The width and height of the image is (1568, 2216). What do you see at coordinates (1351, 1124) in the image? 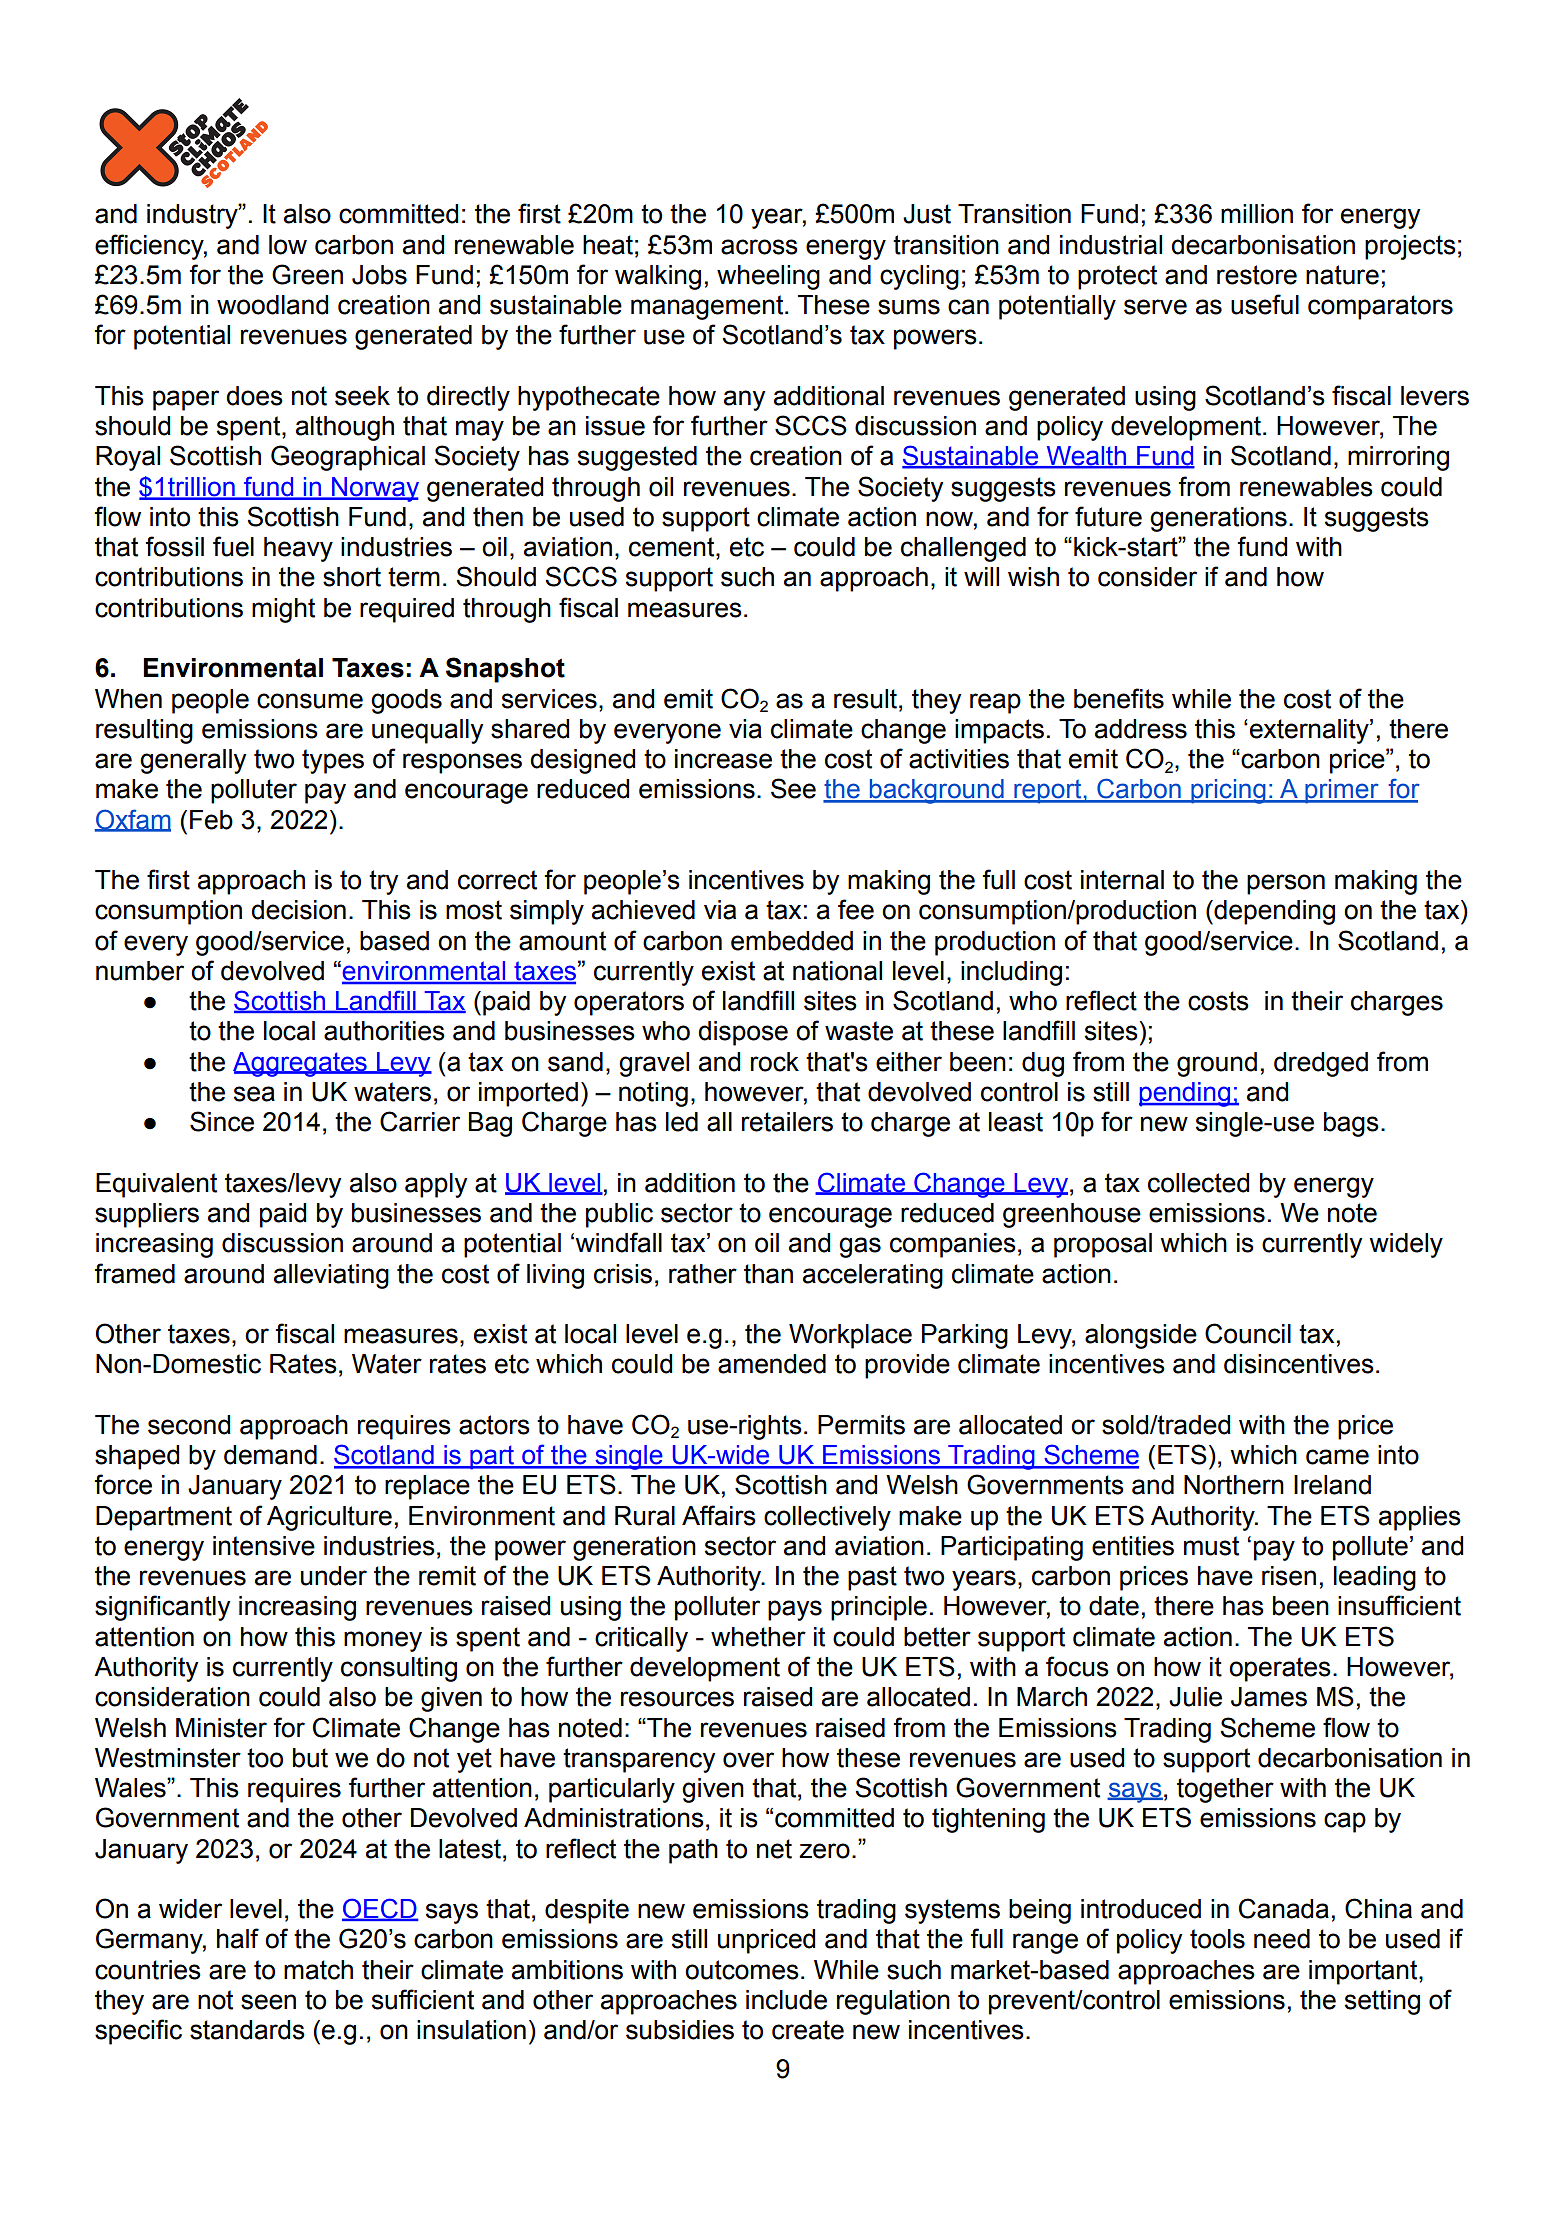
I see `bags` at bounding box center [1351, 1124].
